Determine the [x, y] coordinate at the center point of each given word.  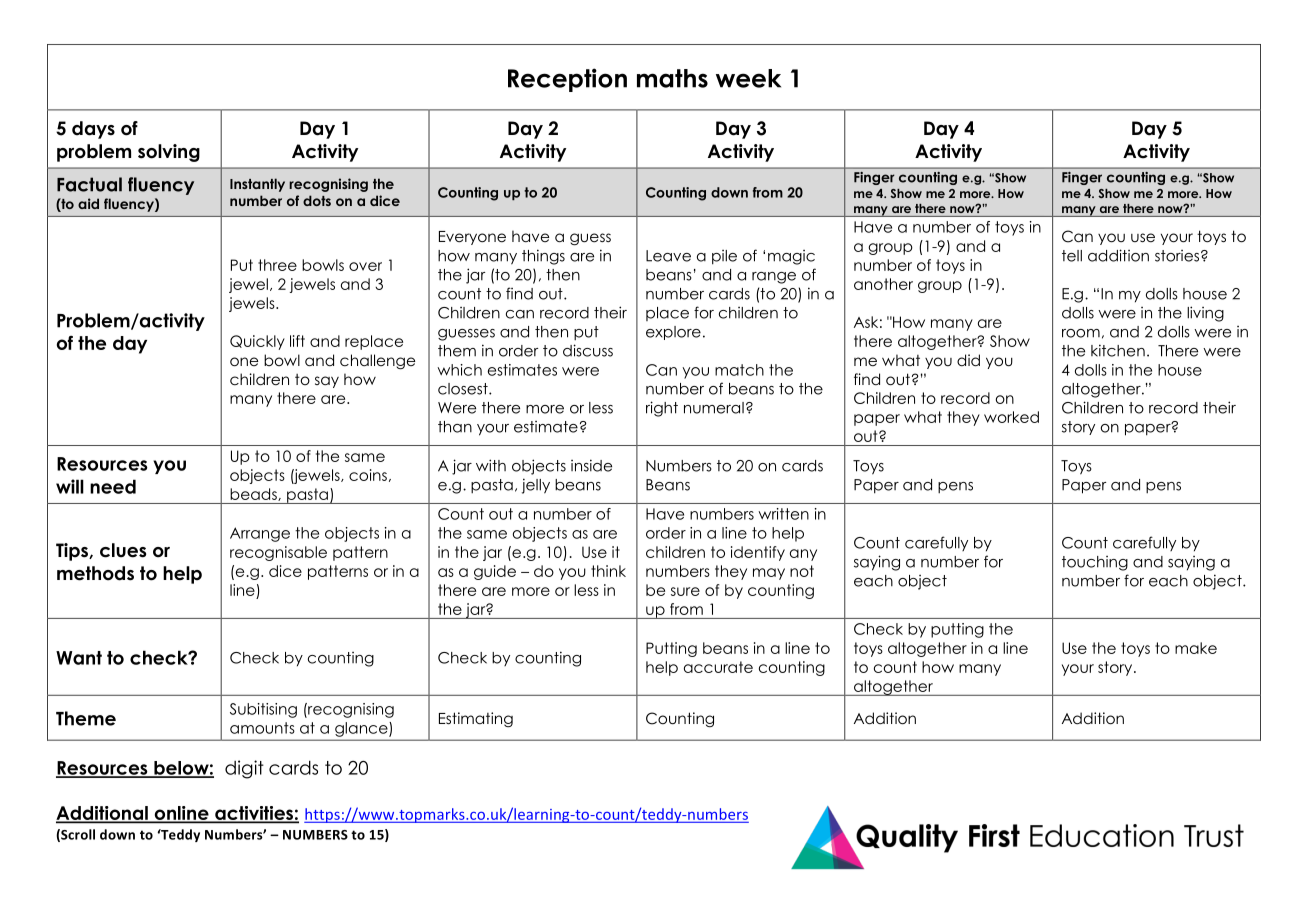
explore [673, 333]
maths [672, 78]
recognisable [278, 553]
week [748, 78]
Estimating [476, 720]
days [93, 130]
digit [244, 769]
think [608, 571]
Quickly [257, 342]
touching [1095, 563]
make [1196, 648]
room [1081, 333]
